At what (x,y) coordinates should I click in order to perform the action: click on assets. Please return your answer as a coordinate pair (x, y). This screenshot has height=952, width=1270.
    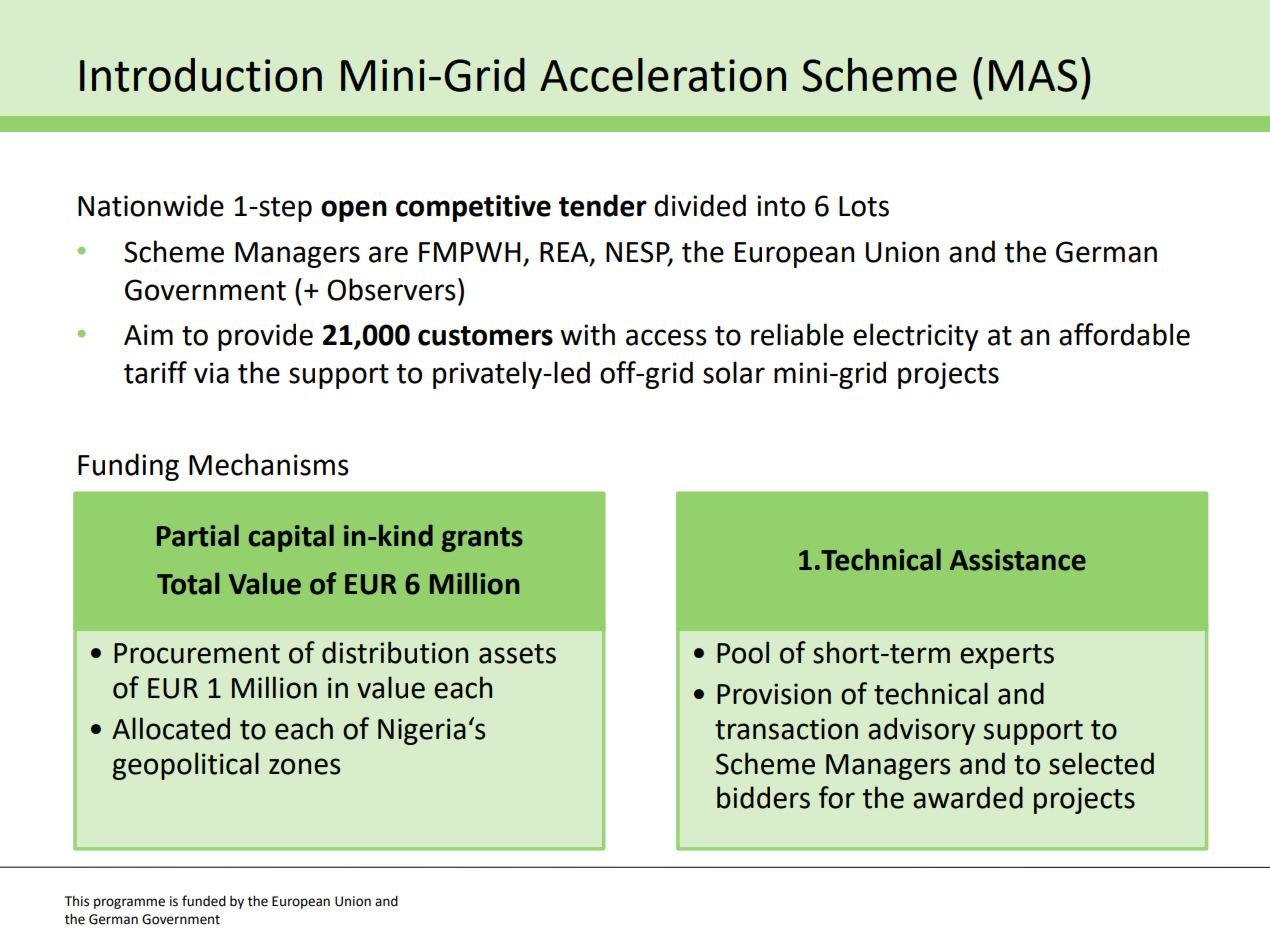
    Looking at the image, I should click on (517, 654).
